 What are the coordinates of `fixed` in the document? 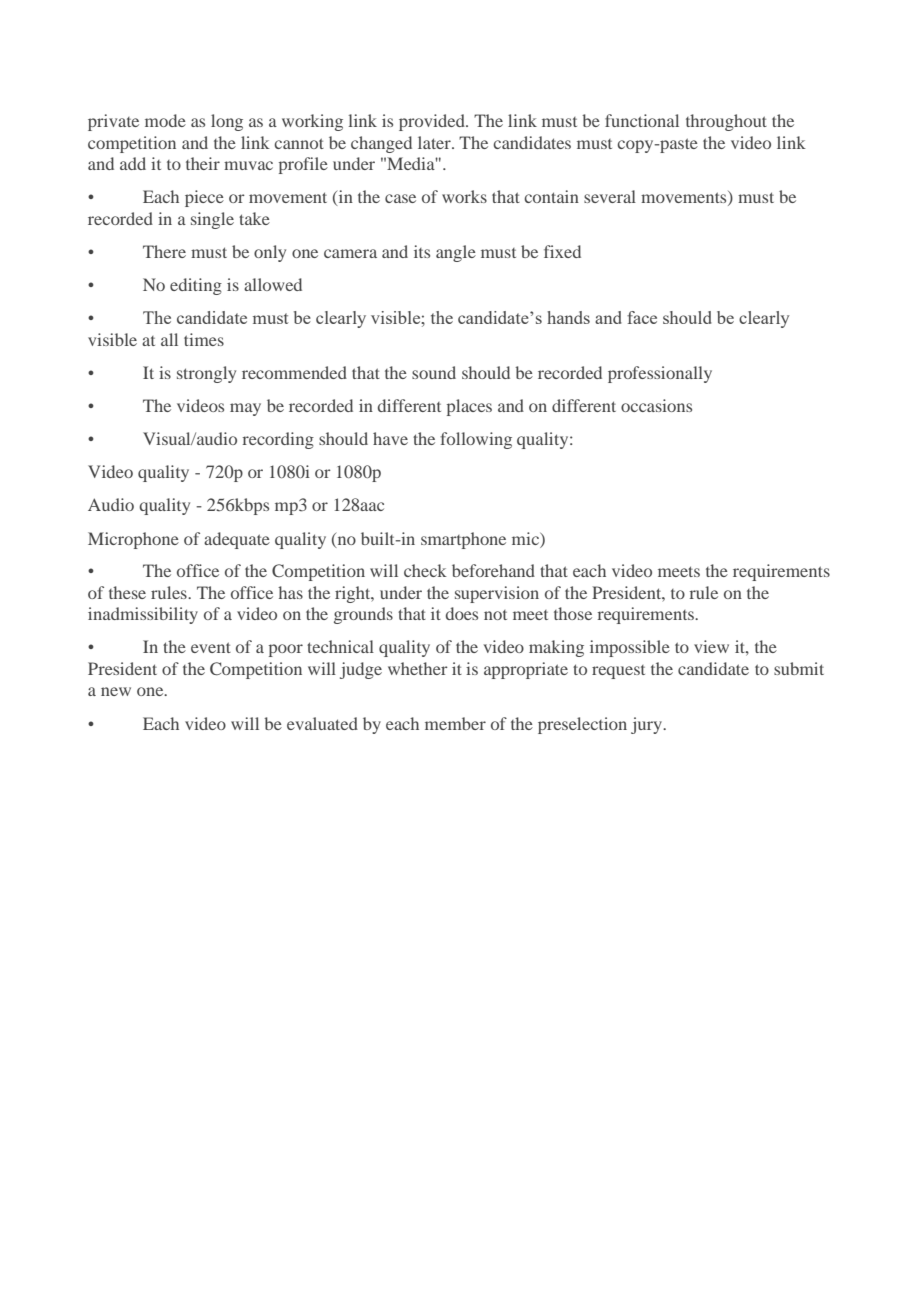 It's located at (562, 251).
